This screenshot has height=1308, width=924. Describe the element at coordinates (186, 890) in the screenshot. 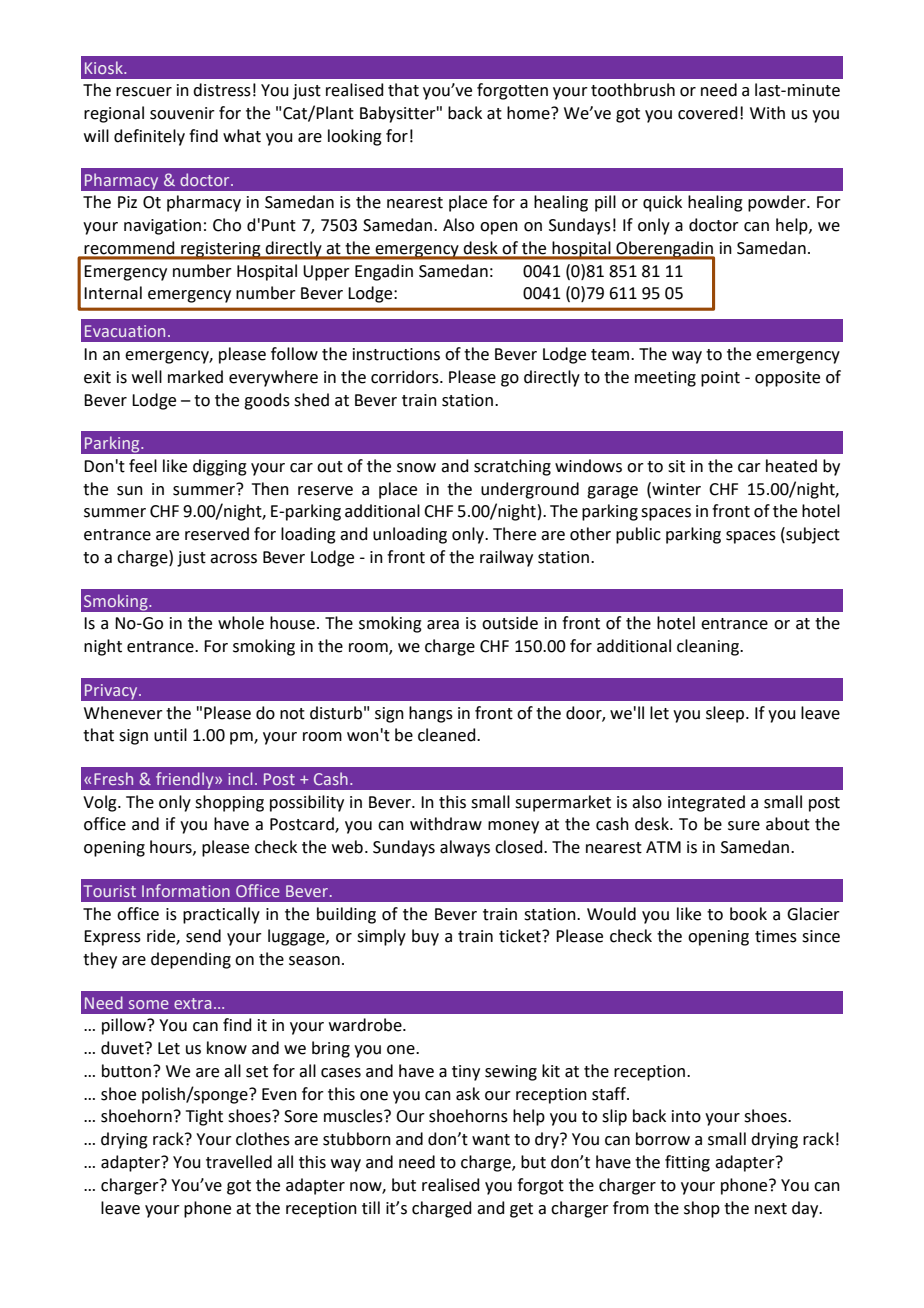

I see `Information` at that location.
